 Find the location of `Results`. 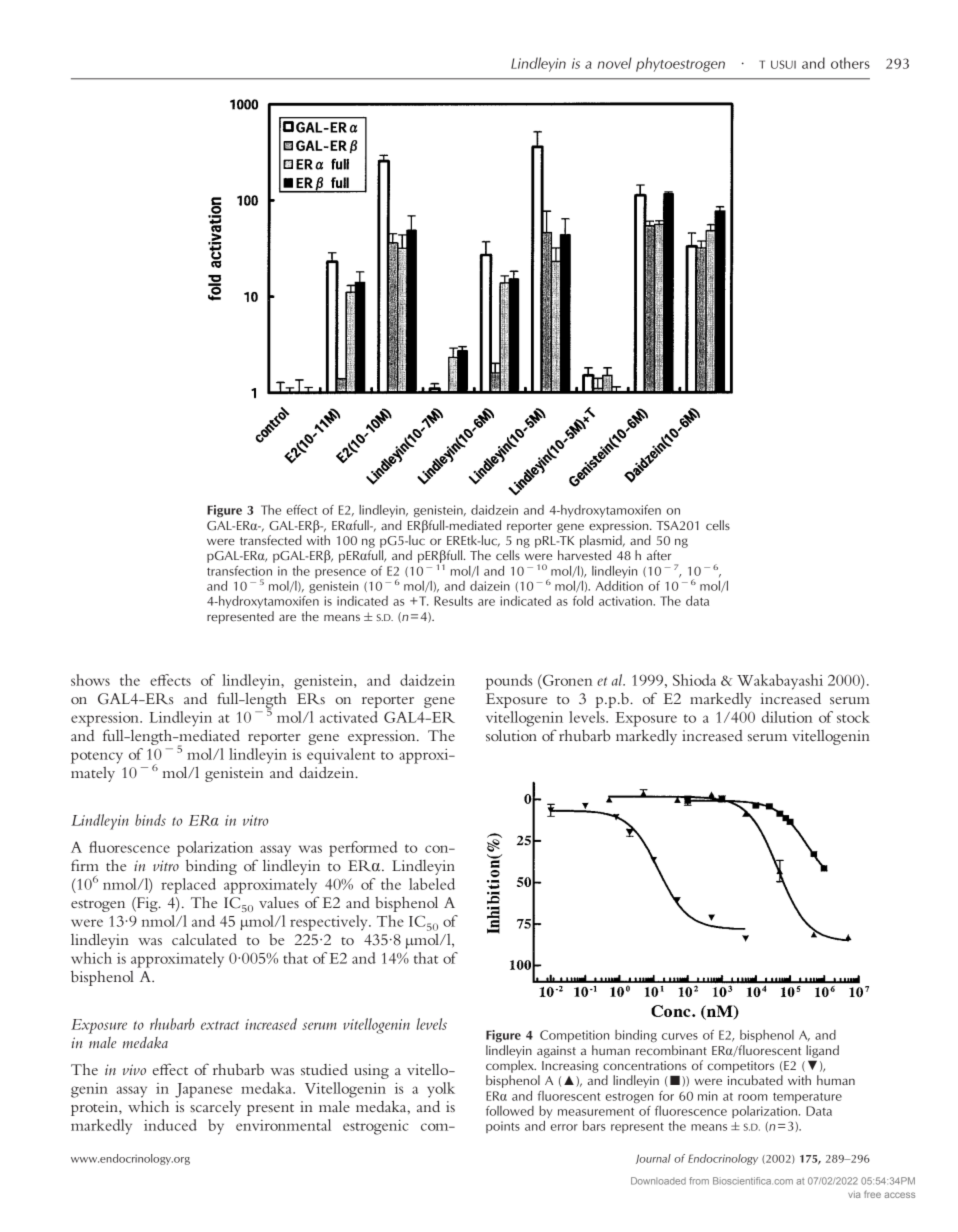

Results is located at coordinates (453, 601).
